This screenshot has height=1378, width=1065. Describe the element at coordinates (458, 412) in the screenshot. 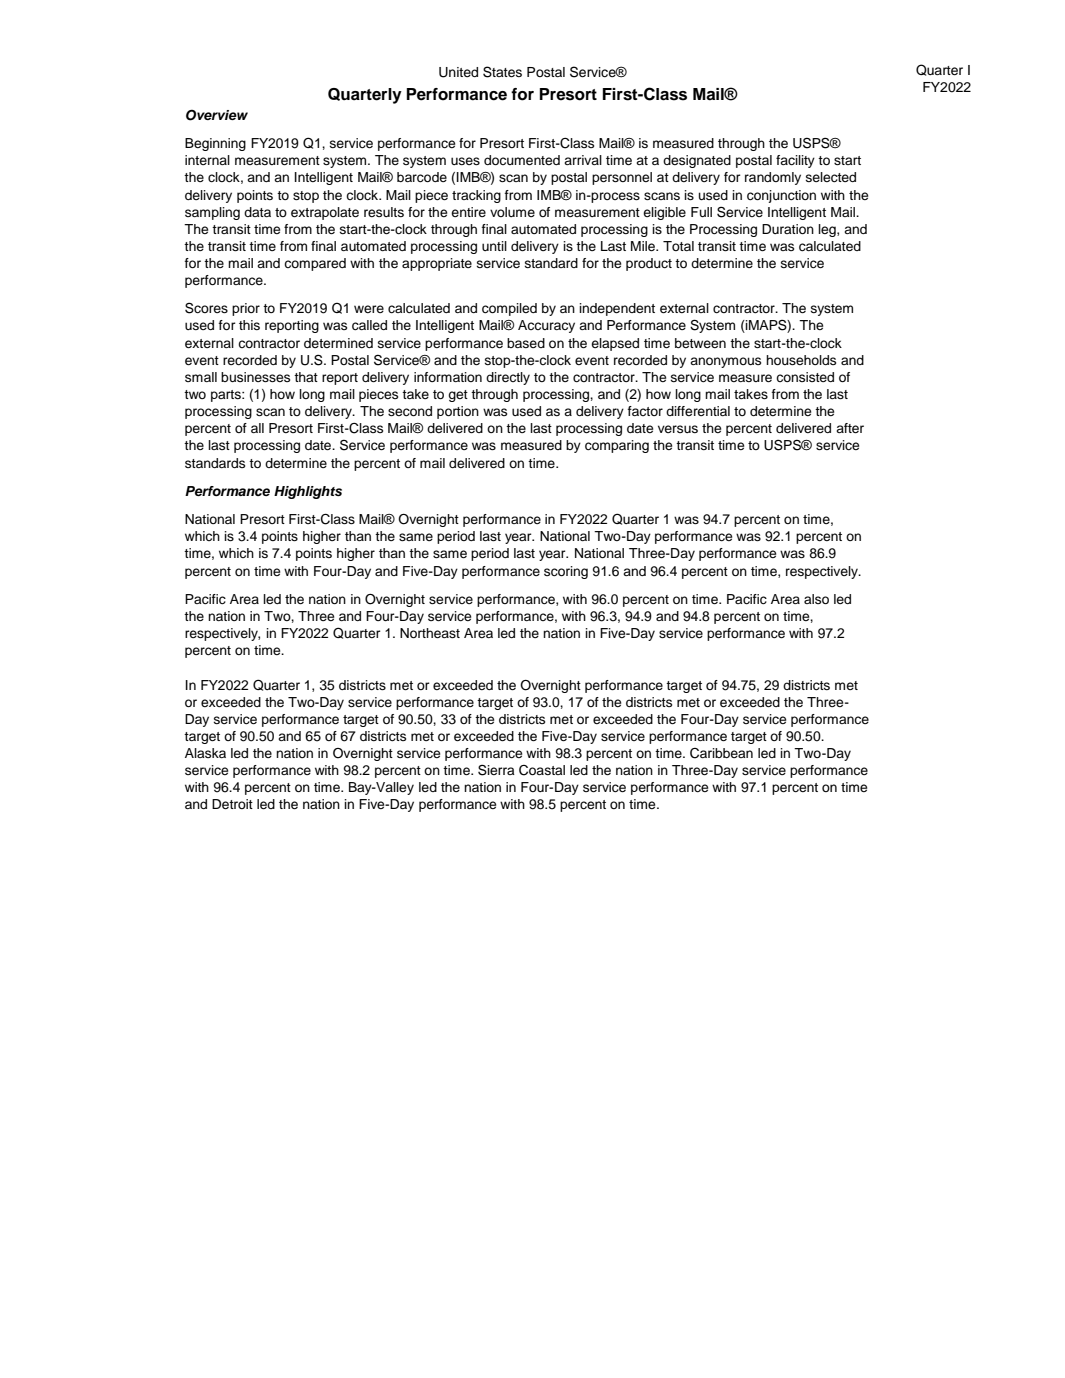

I see `portion` at that location.
